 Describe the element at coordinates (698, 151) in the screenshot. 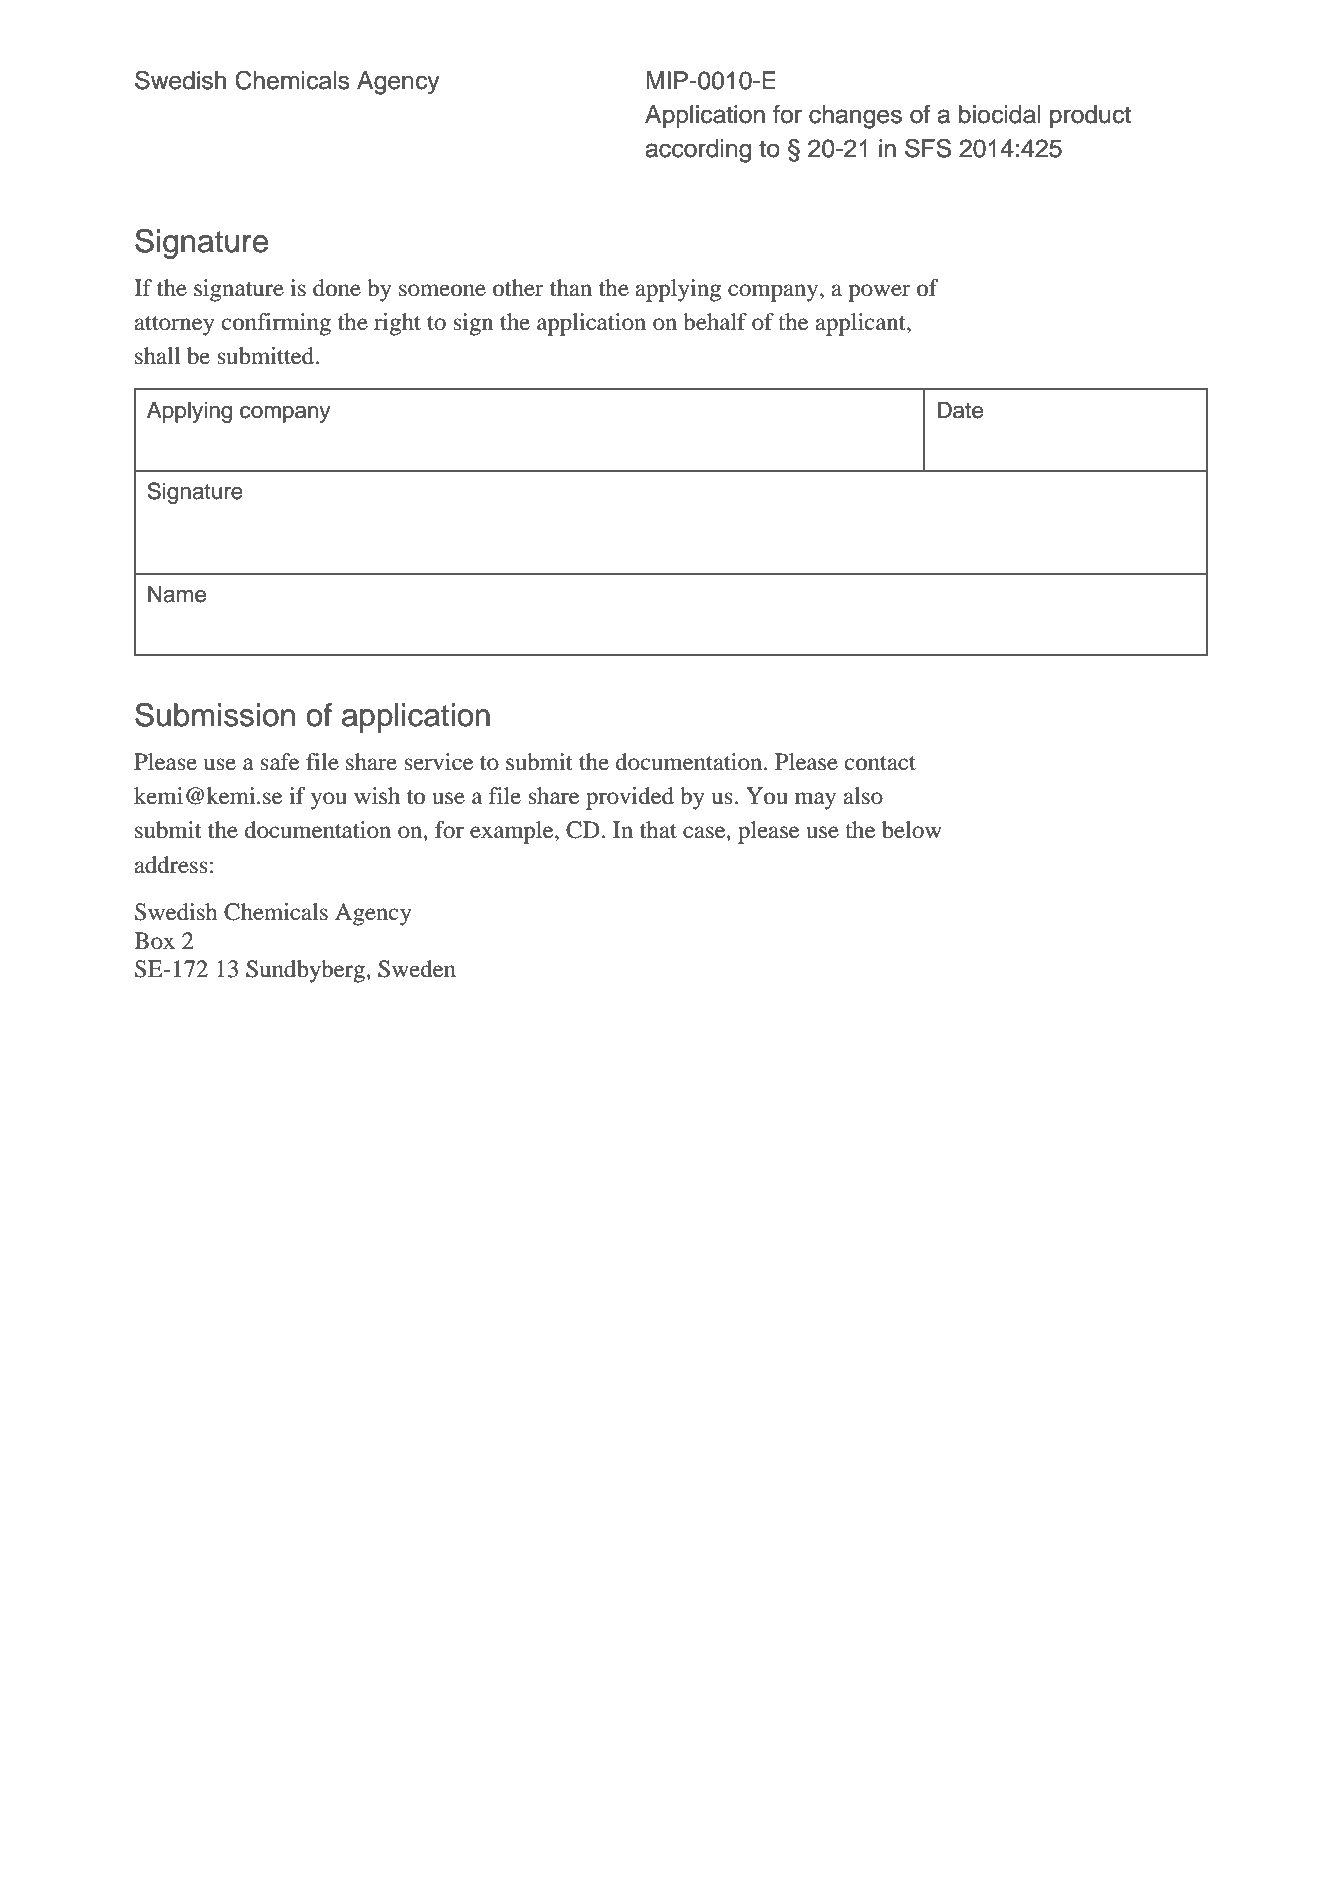

I see `according` at that location.
